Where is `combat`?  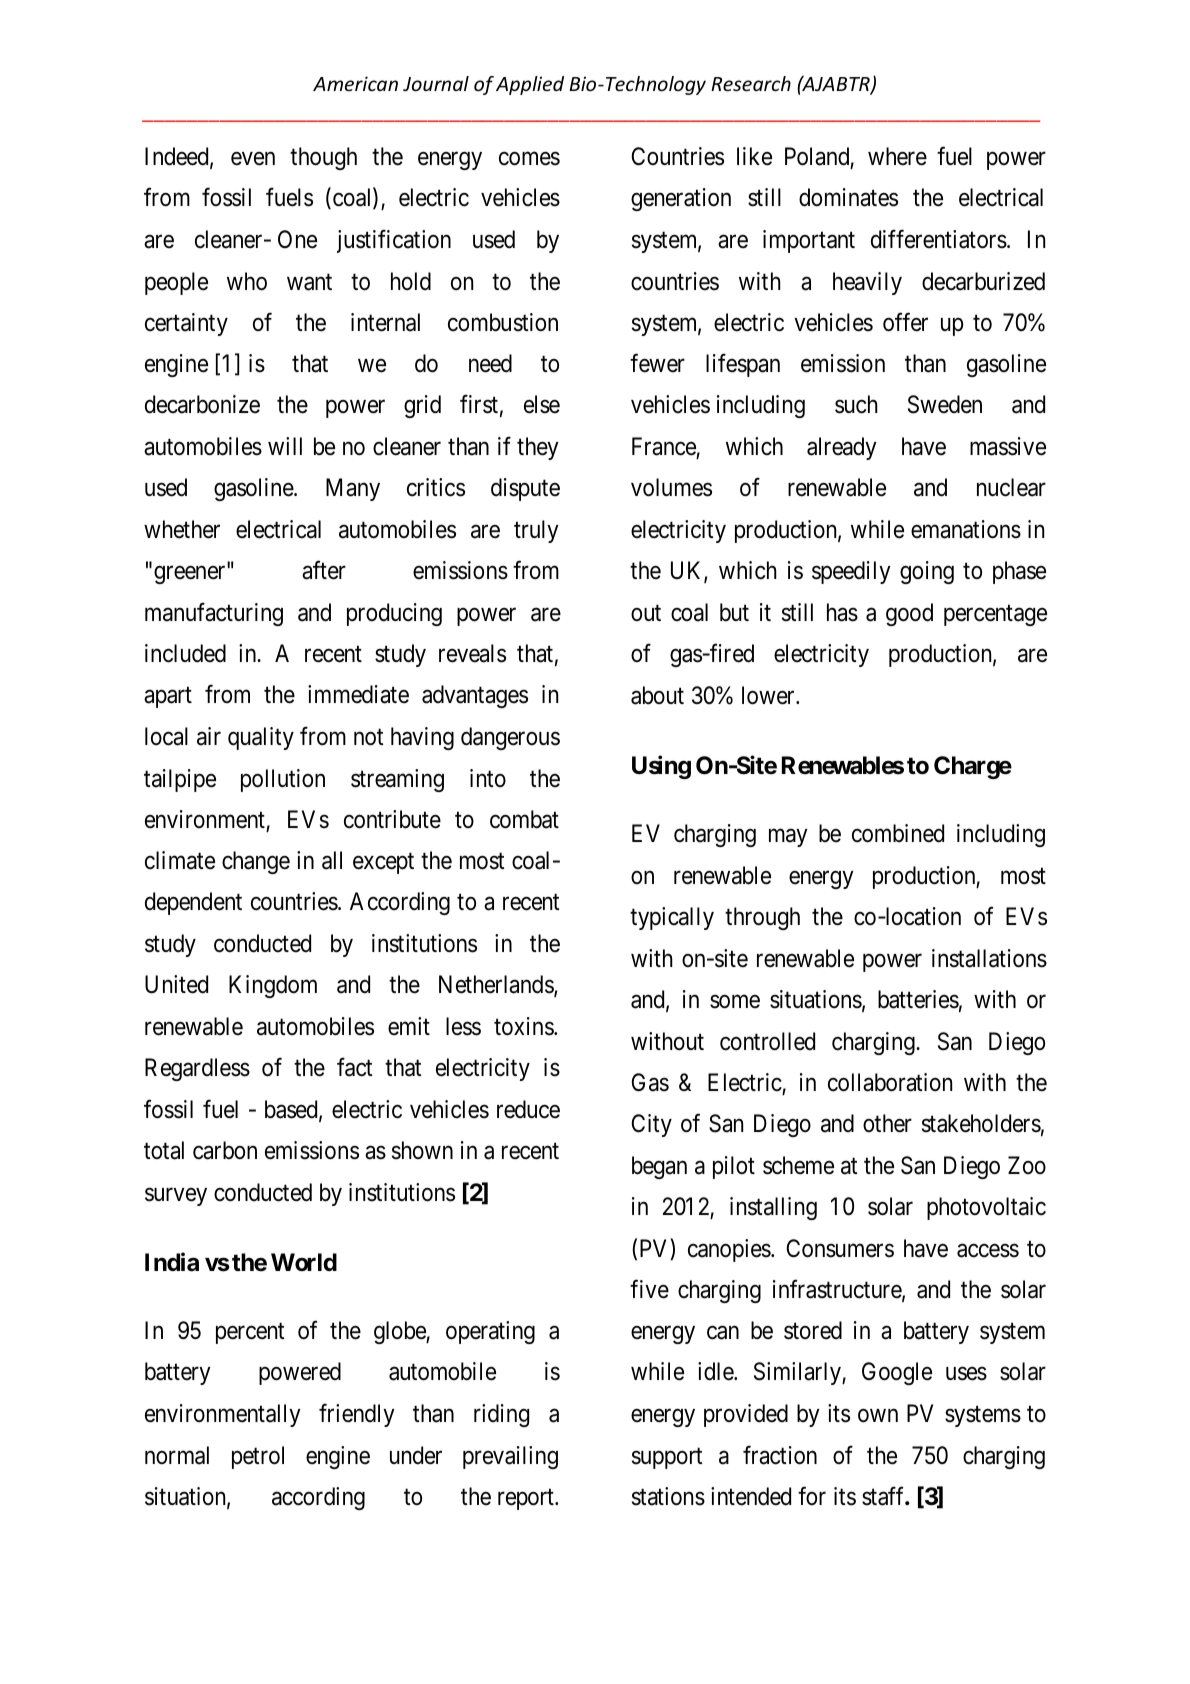 combat is located at coordinates (524, 819).
